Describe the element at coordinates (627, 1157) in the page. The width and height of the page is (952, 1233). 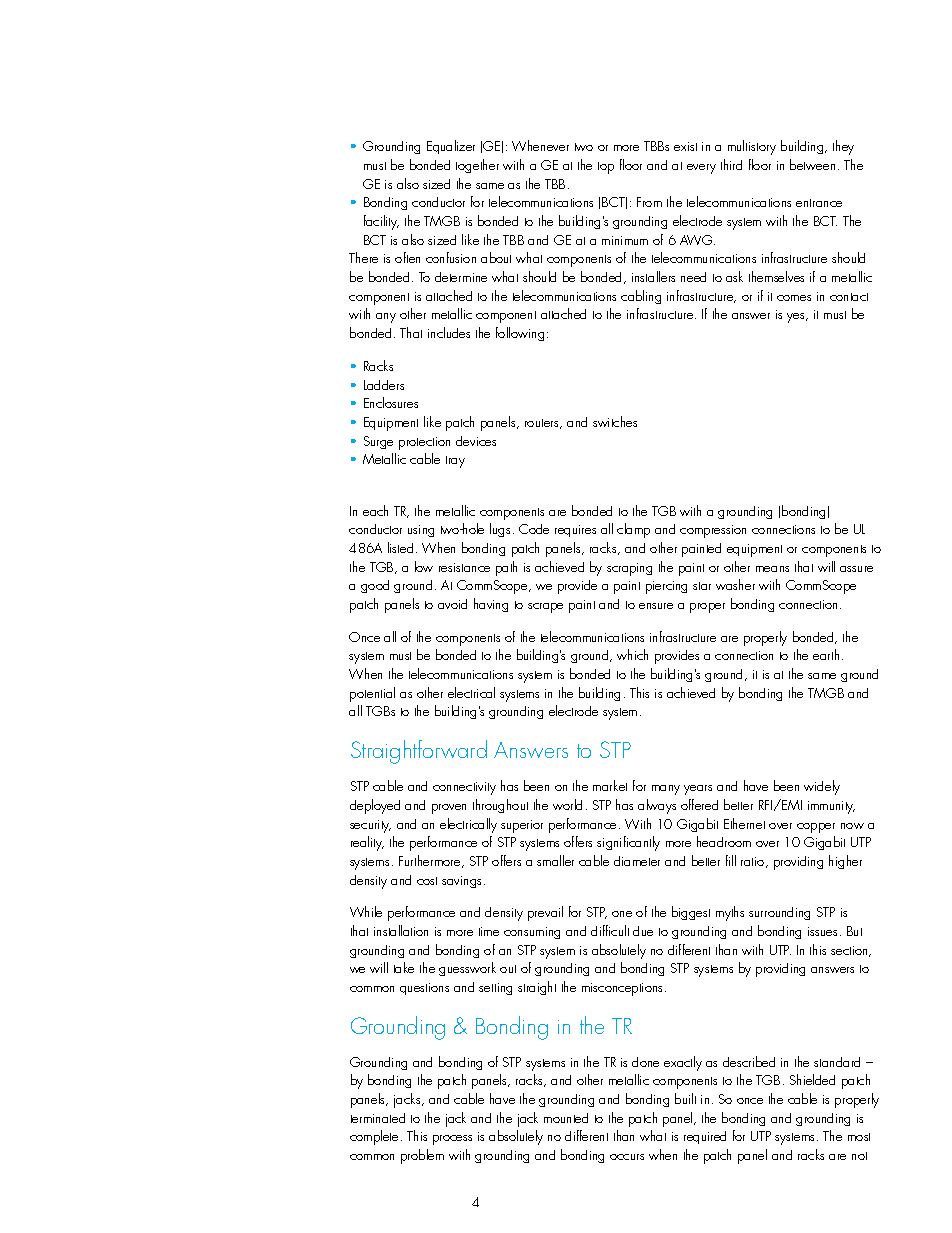
I see `occurs` at that location.
